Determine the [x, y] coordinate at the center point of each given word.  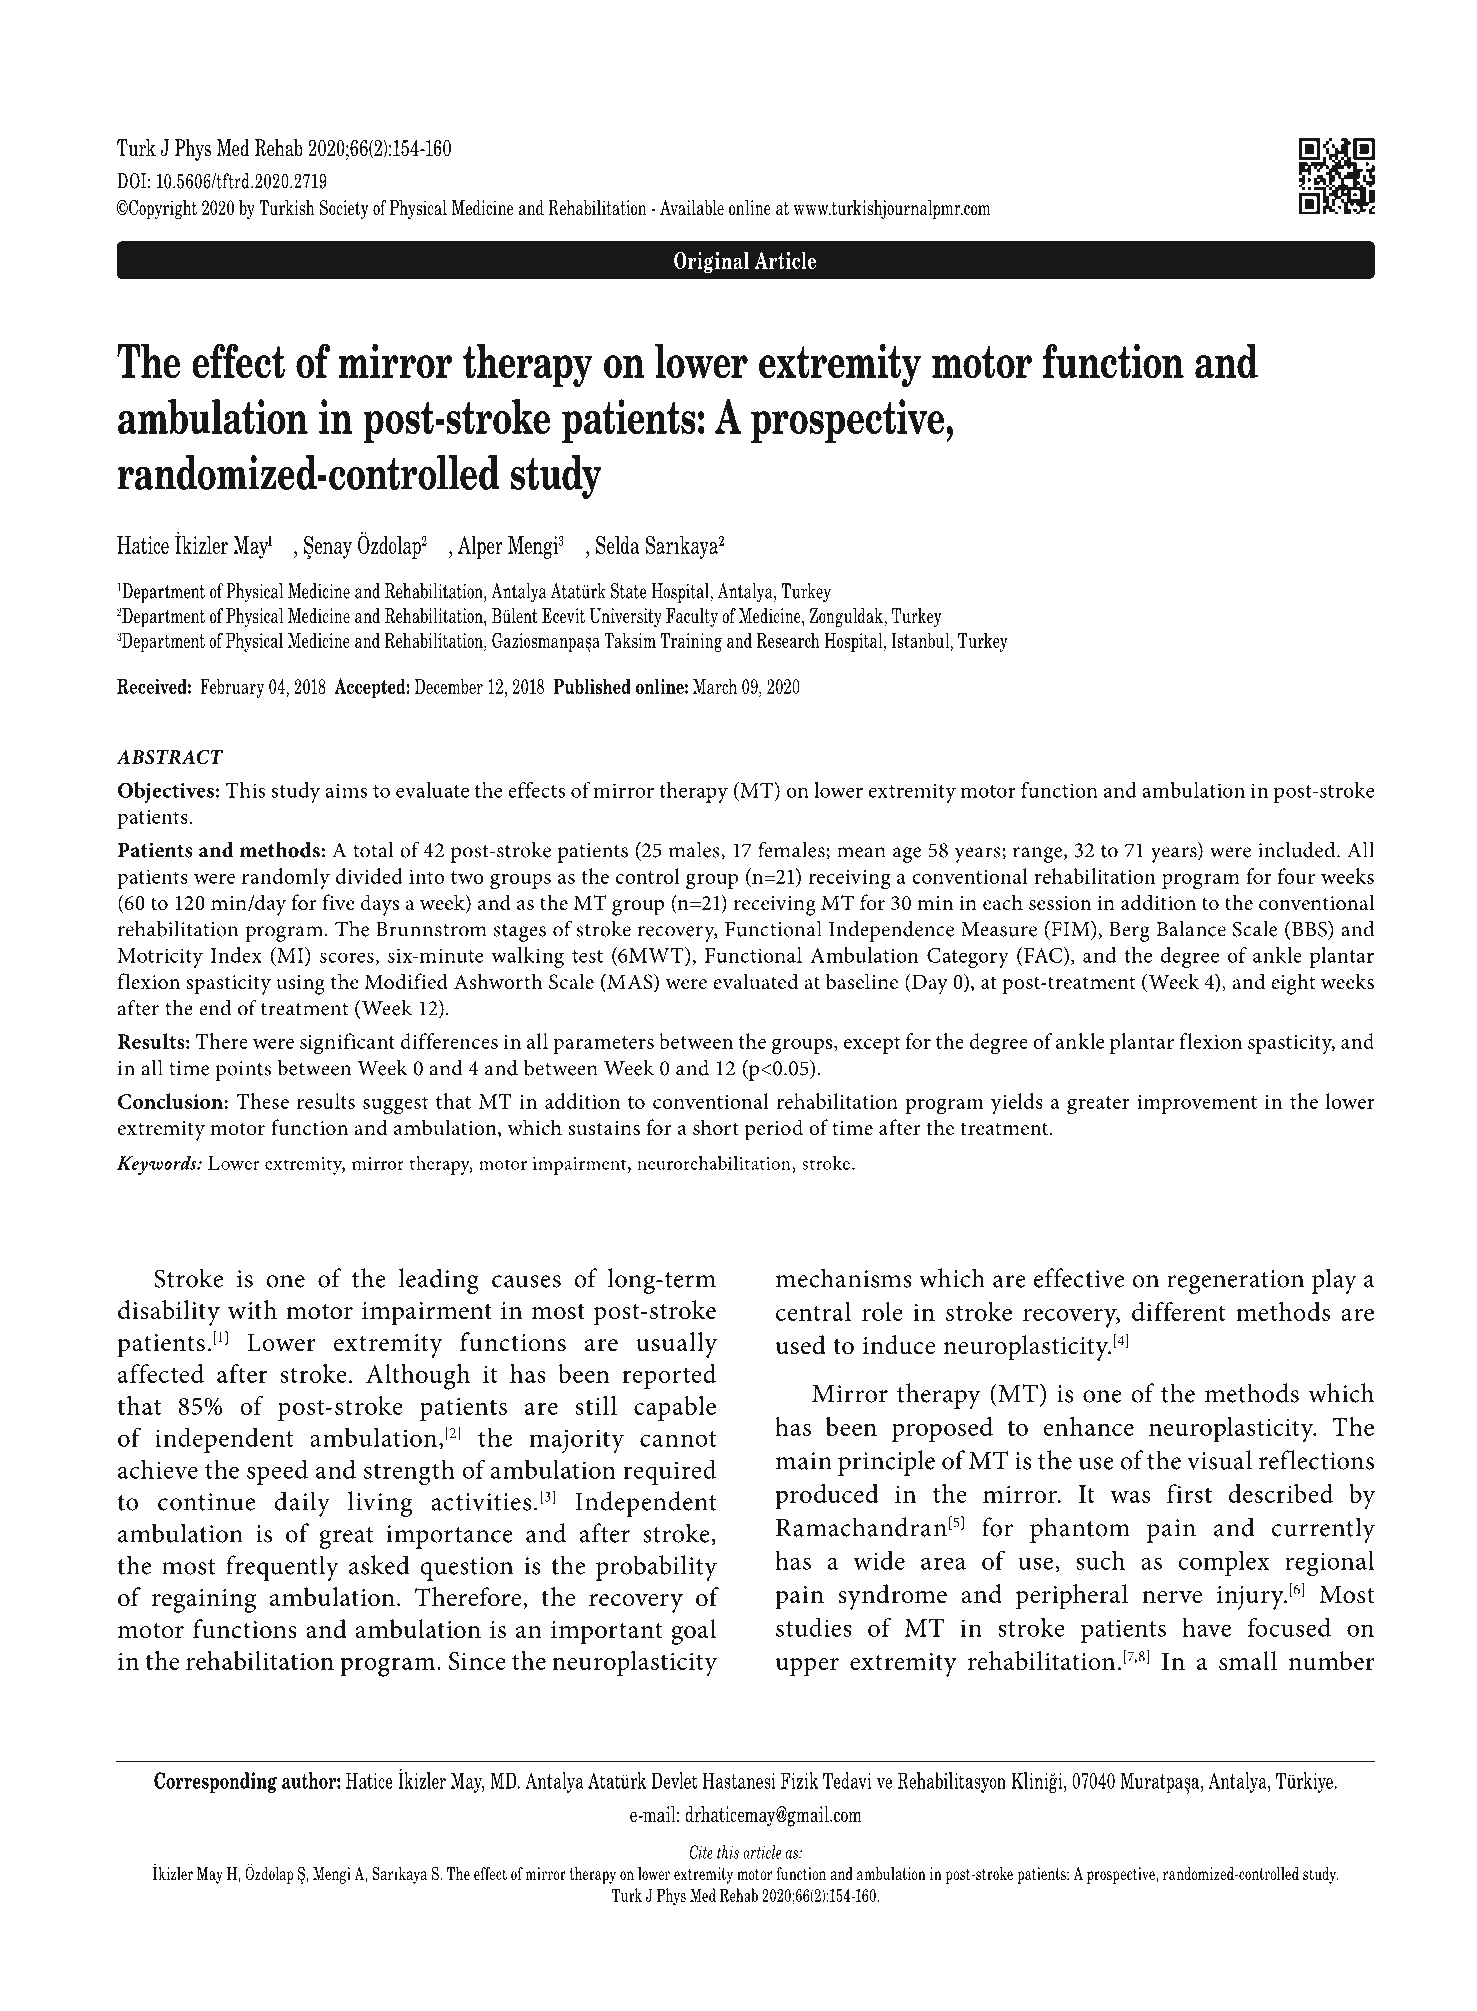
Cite [701, 1852]
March [715, 686]
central [813, 1311]
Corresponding [215, 1782]
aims [346, 790]
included [1298, 850]
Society [344, 209]
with [252, 1310]
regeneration [1235, 1282]
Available [692, 208]
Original [711, 262]
